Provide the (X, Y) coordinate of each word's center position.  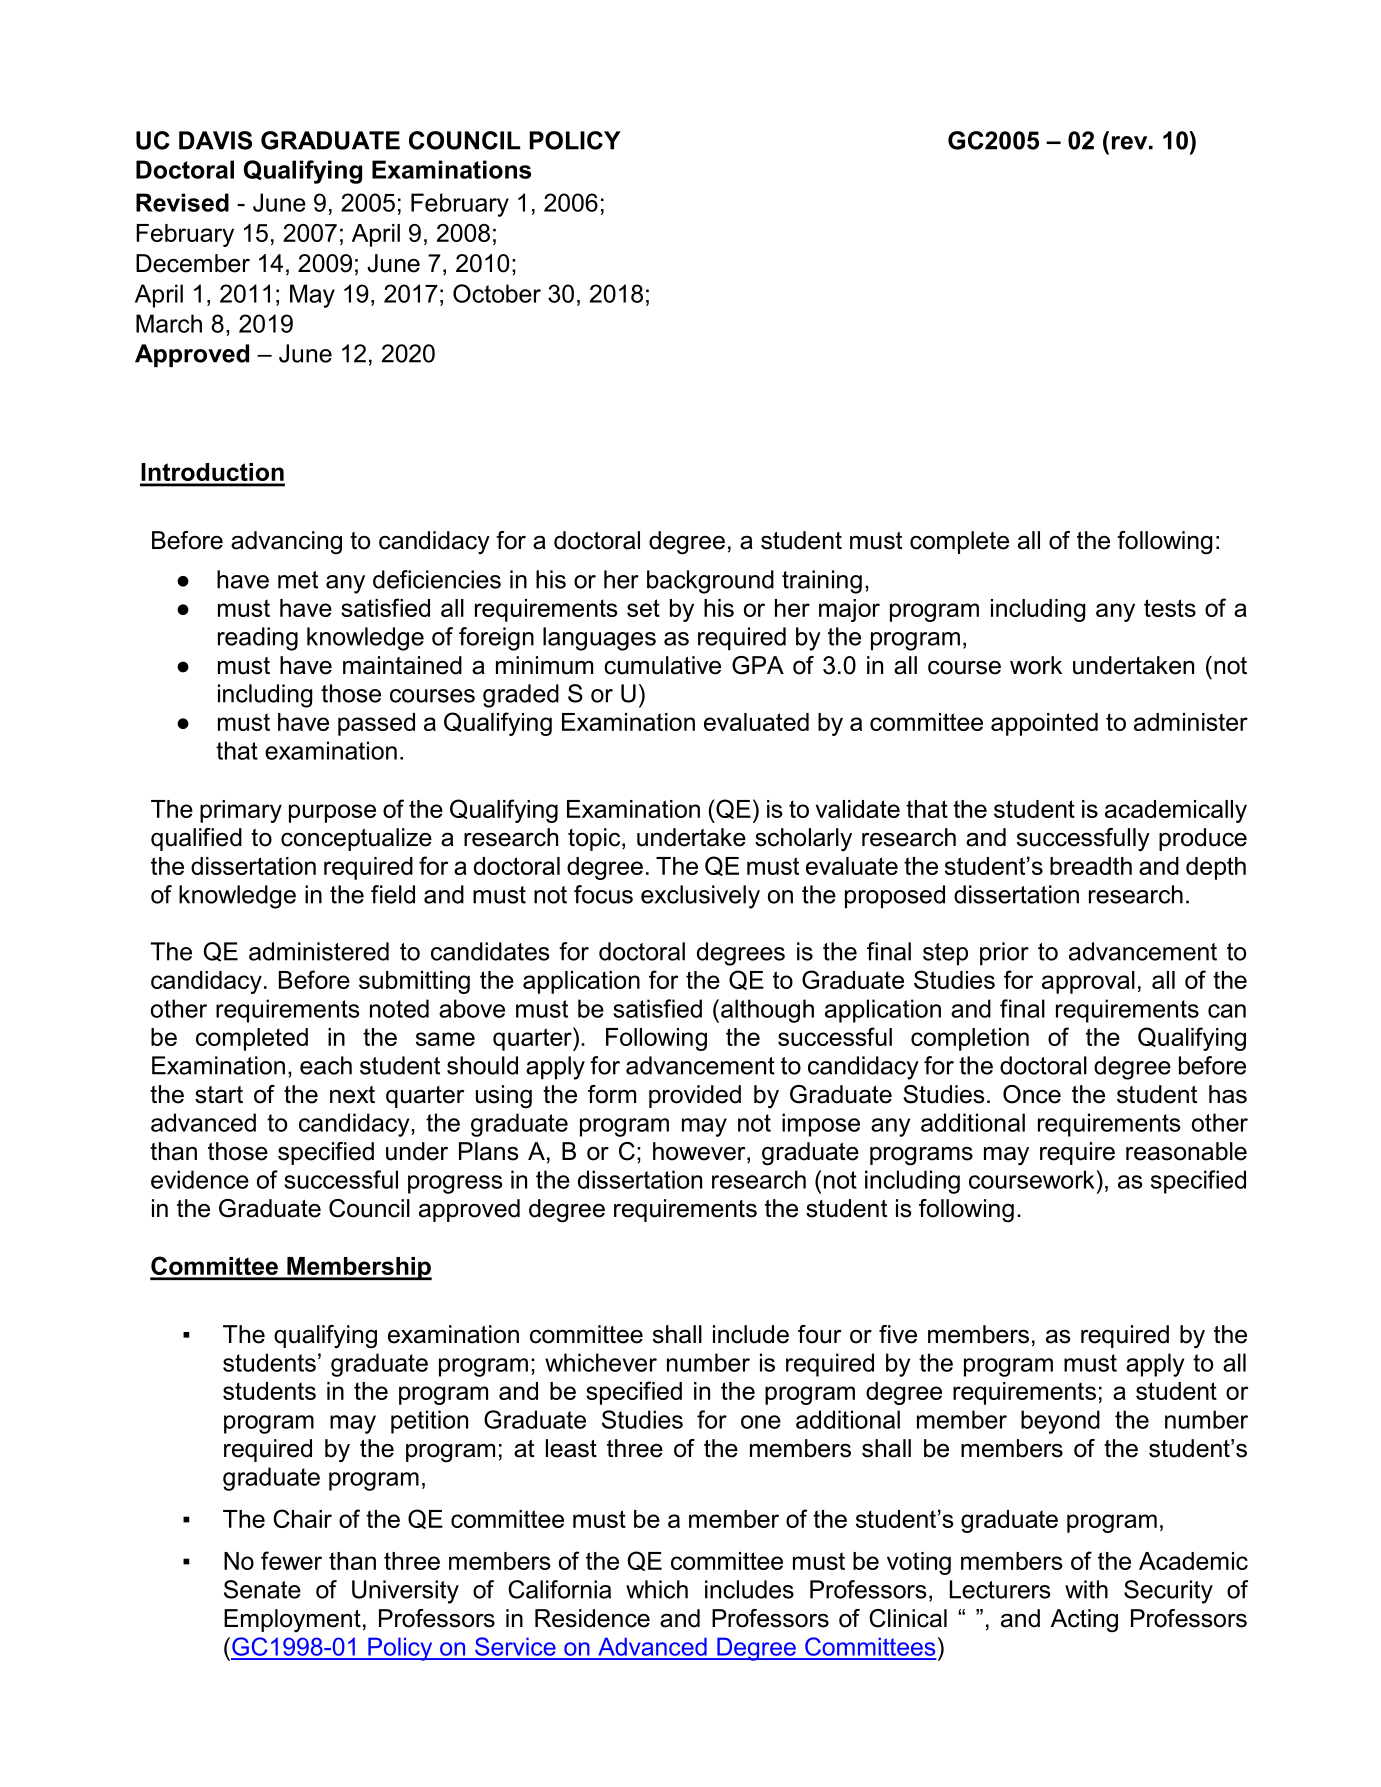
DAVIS (215, 140)
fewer (291, 1560)
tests (1170, 608)
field (393, 894)
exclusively (700, 897)
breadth (1091, 866)
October (497, 293)
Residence (592, 1618)
